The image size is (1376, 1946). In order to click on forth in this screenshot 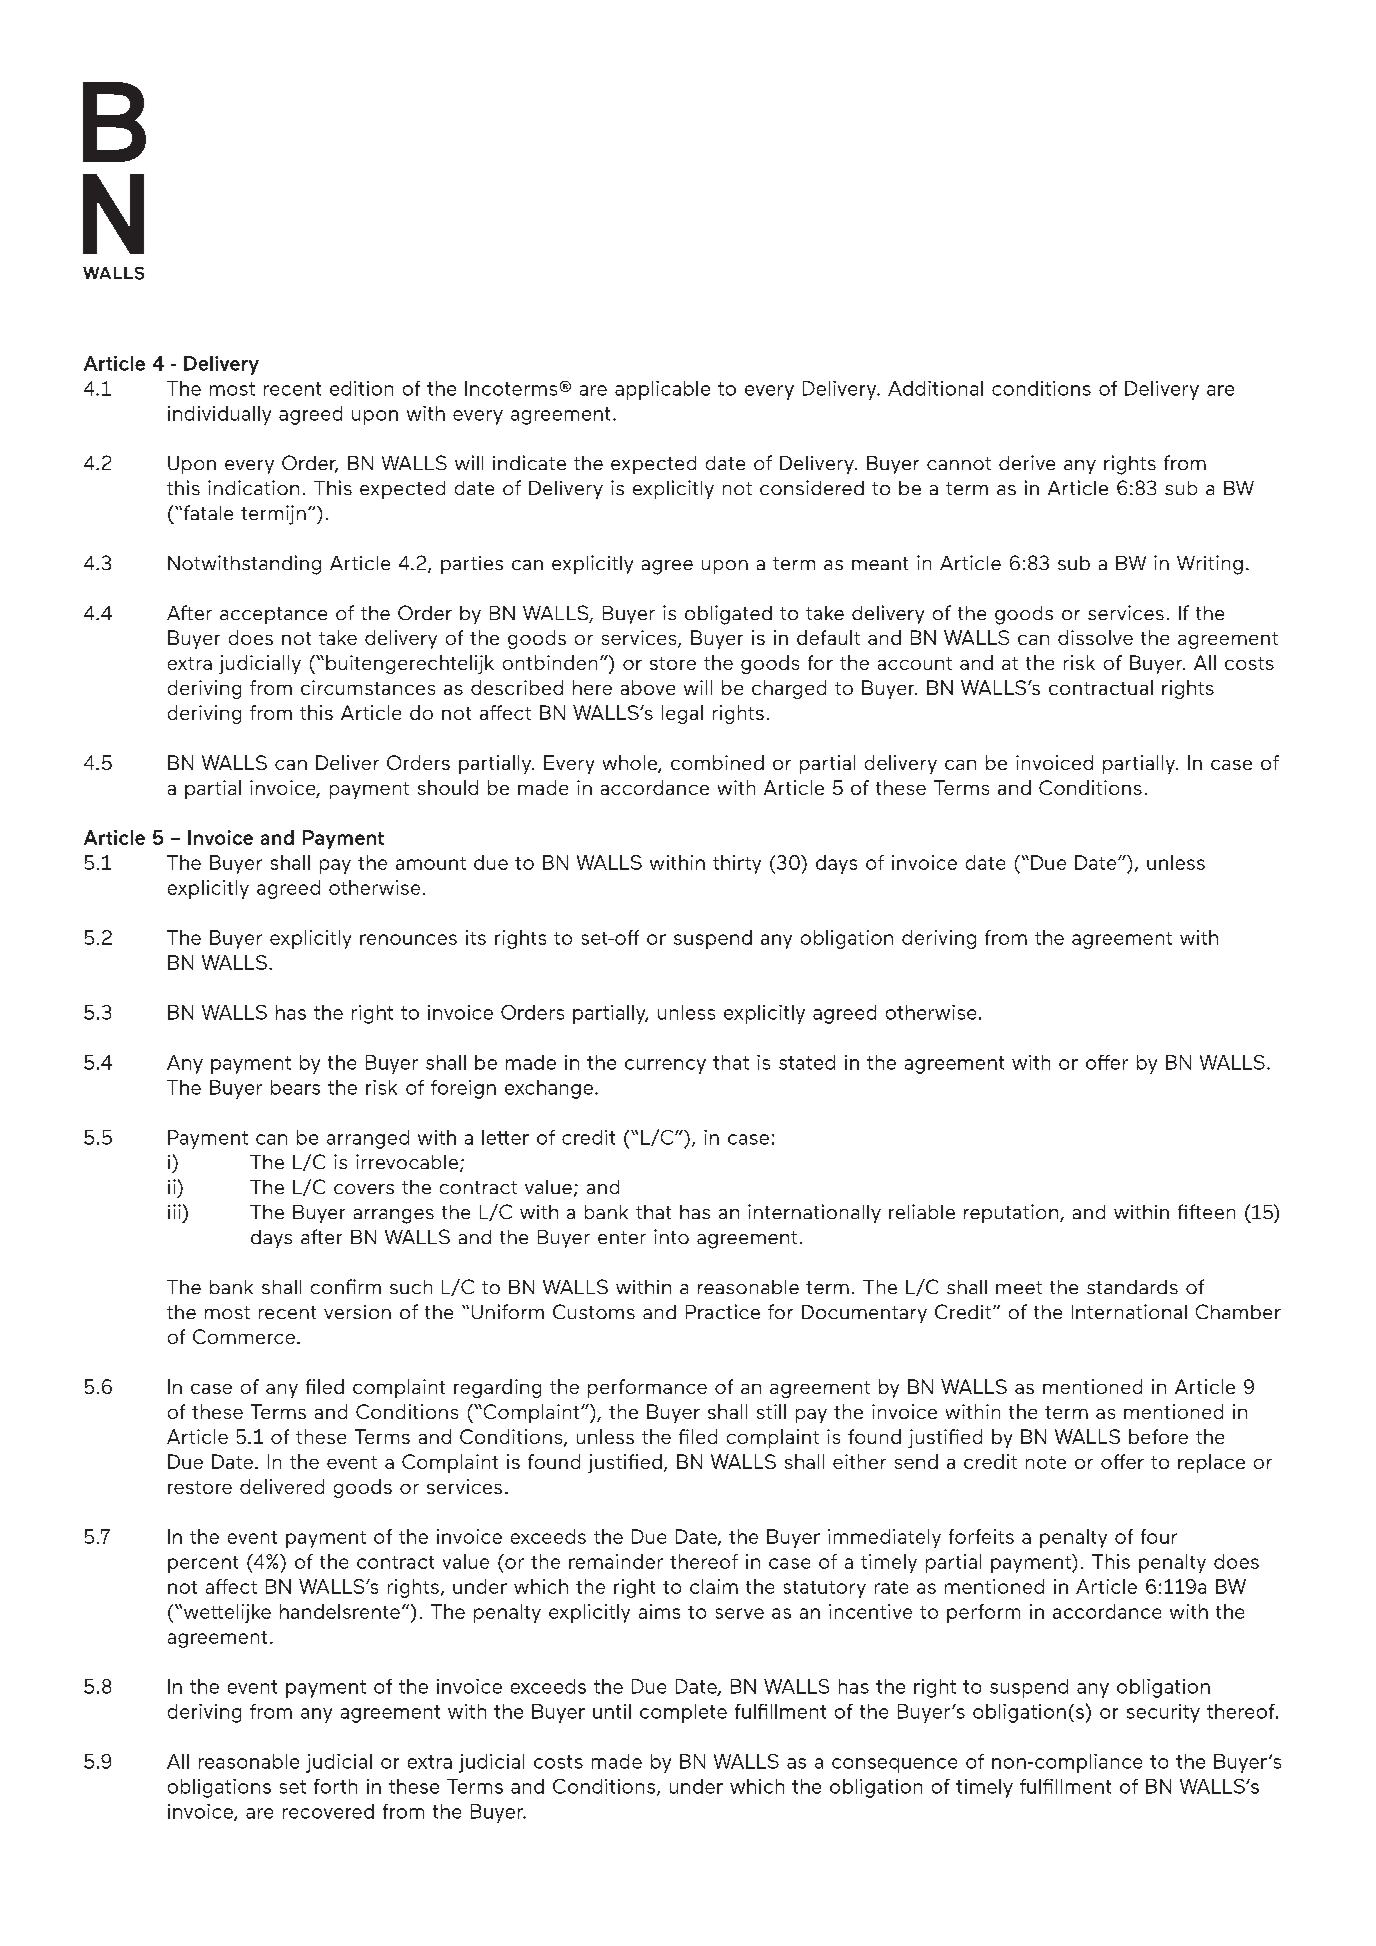, I will do `click(335, 1786)`.
